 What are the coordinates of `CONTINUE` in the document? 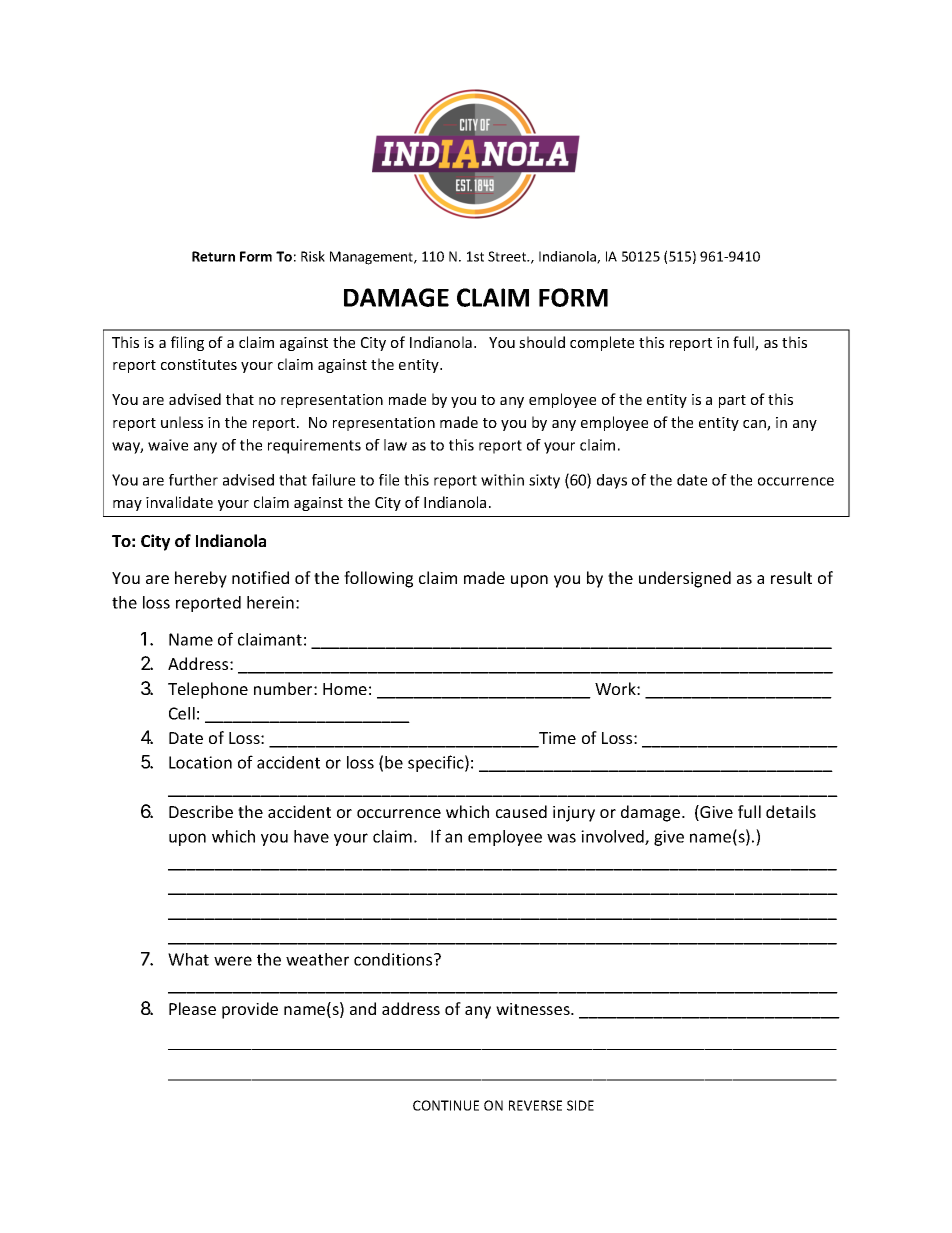 It's located at (446, 1105).
